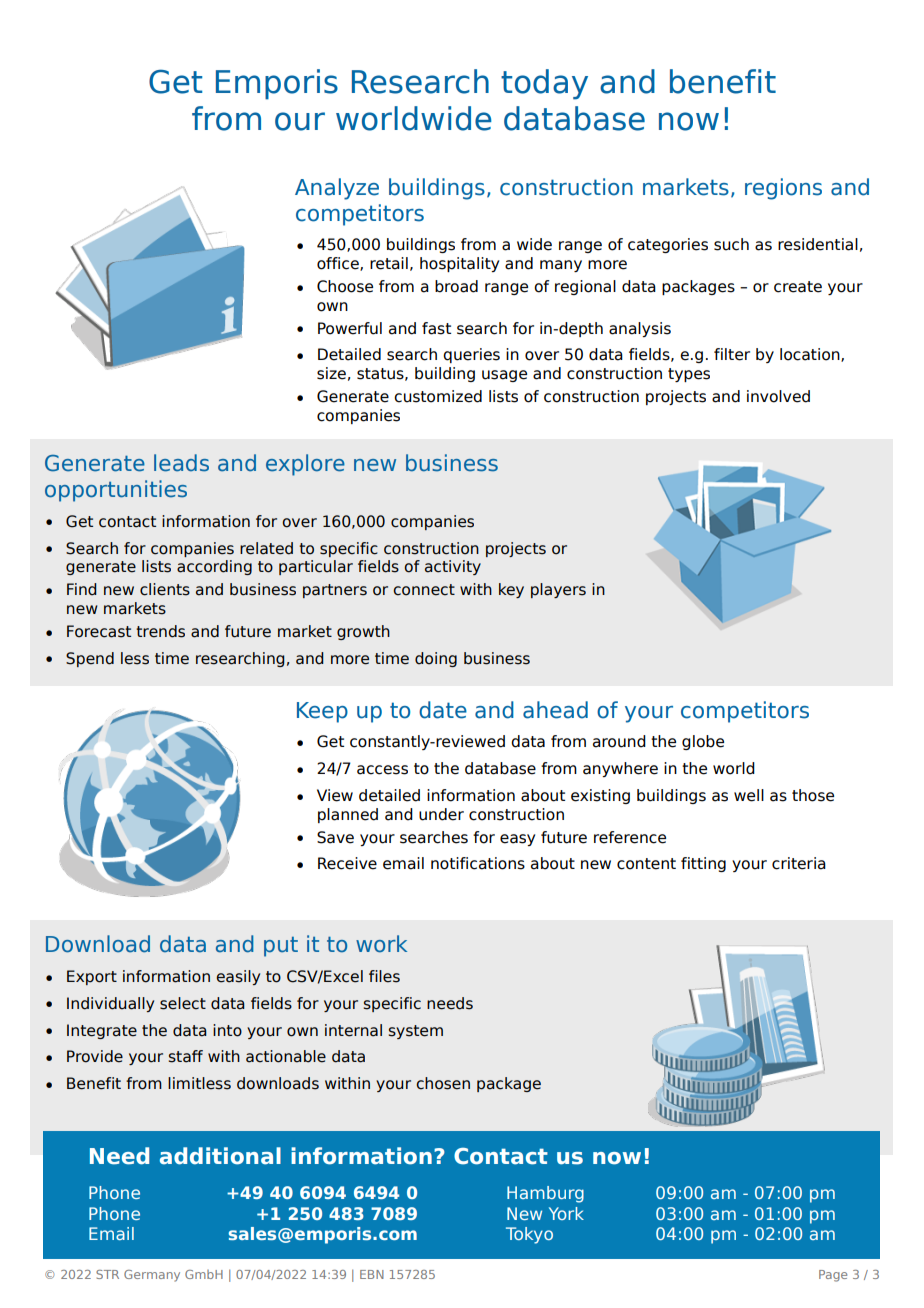 The image size is (924, 1308). What do you see at coordinates (783, 189) in the image?
I see `regions` at bounding box center [783, 189].
